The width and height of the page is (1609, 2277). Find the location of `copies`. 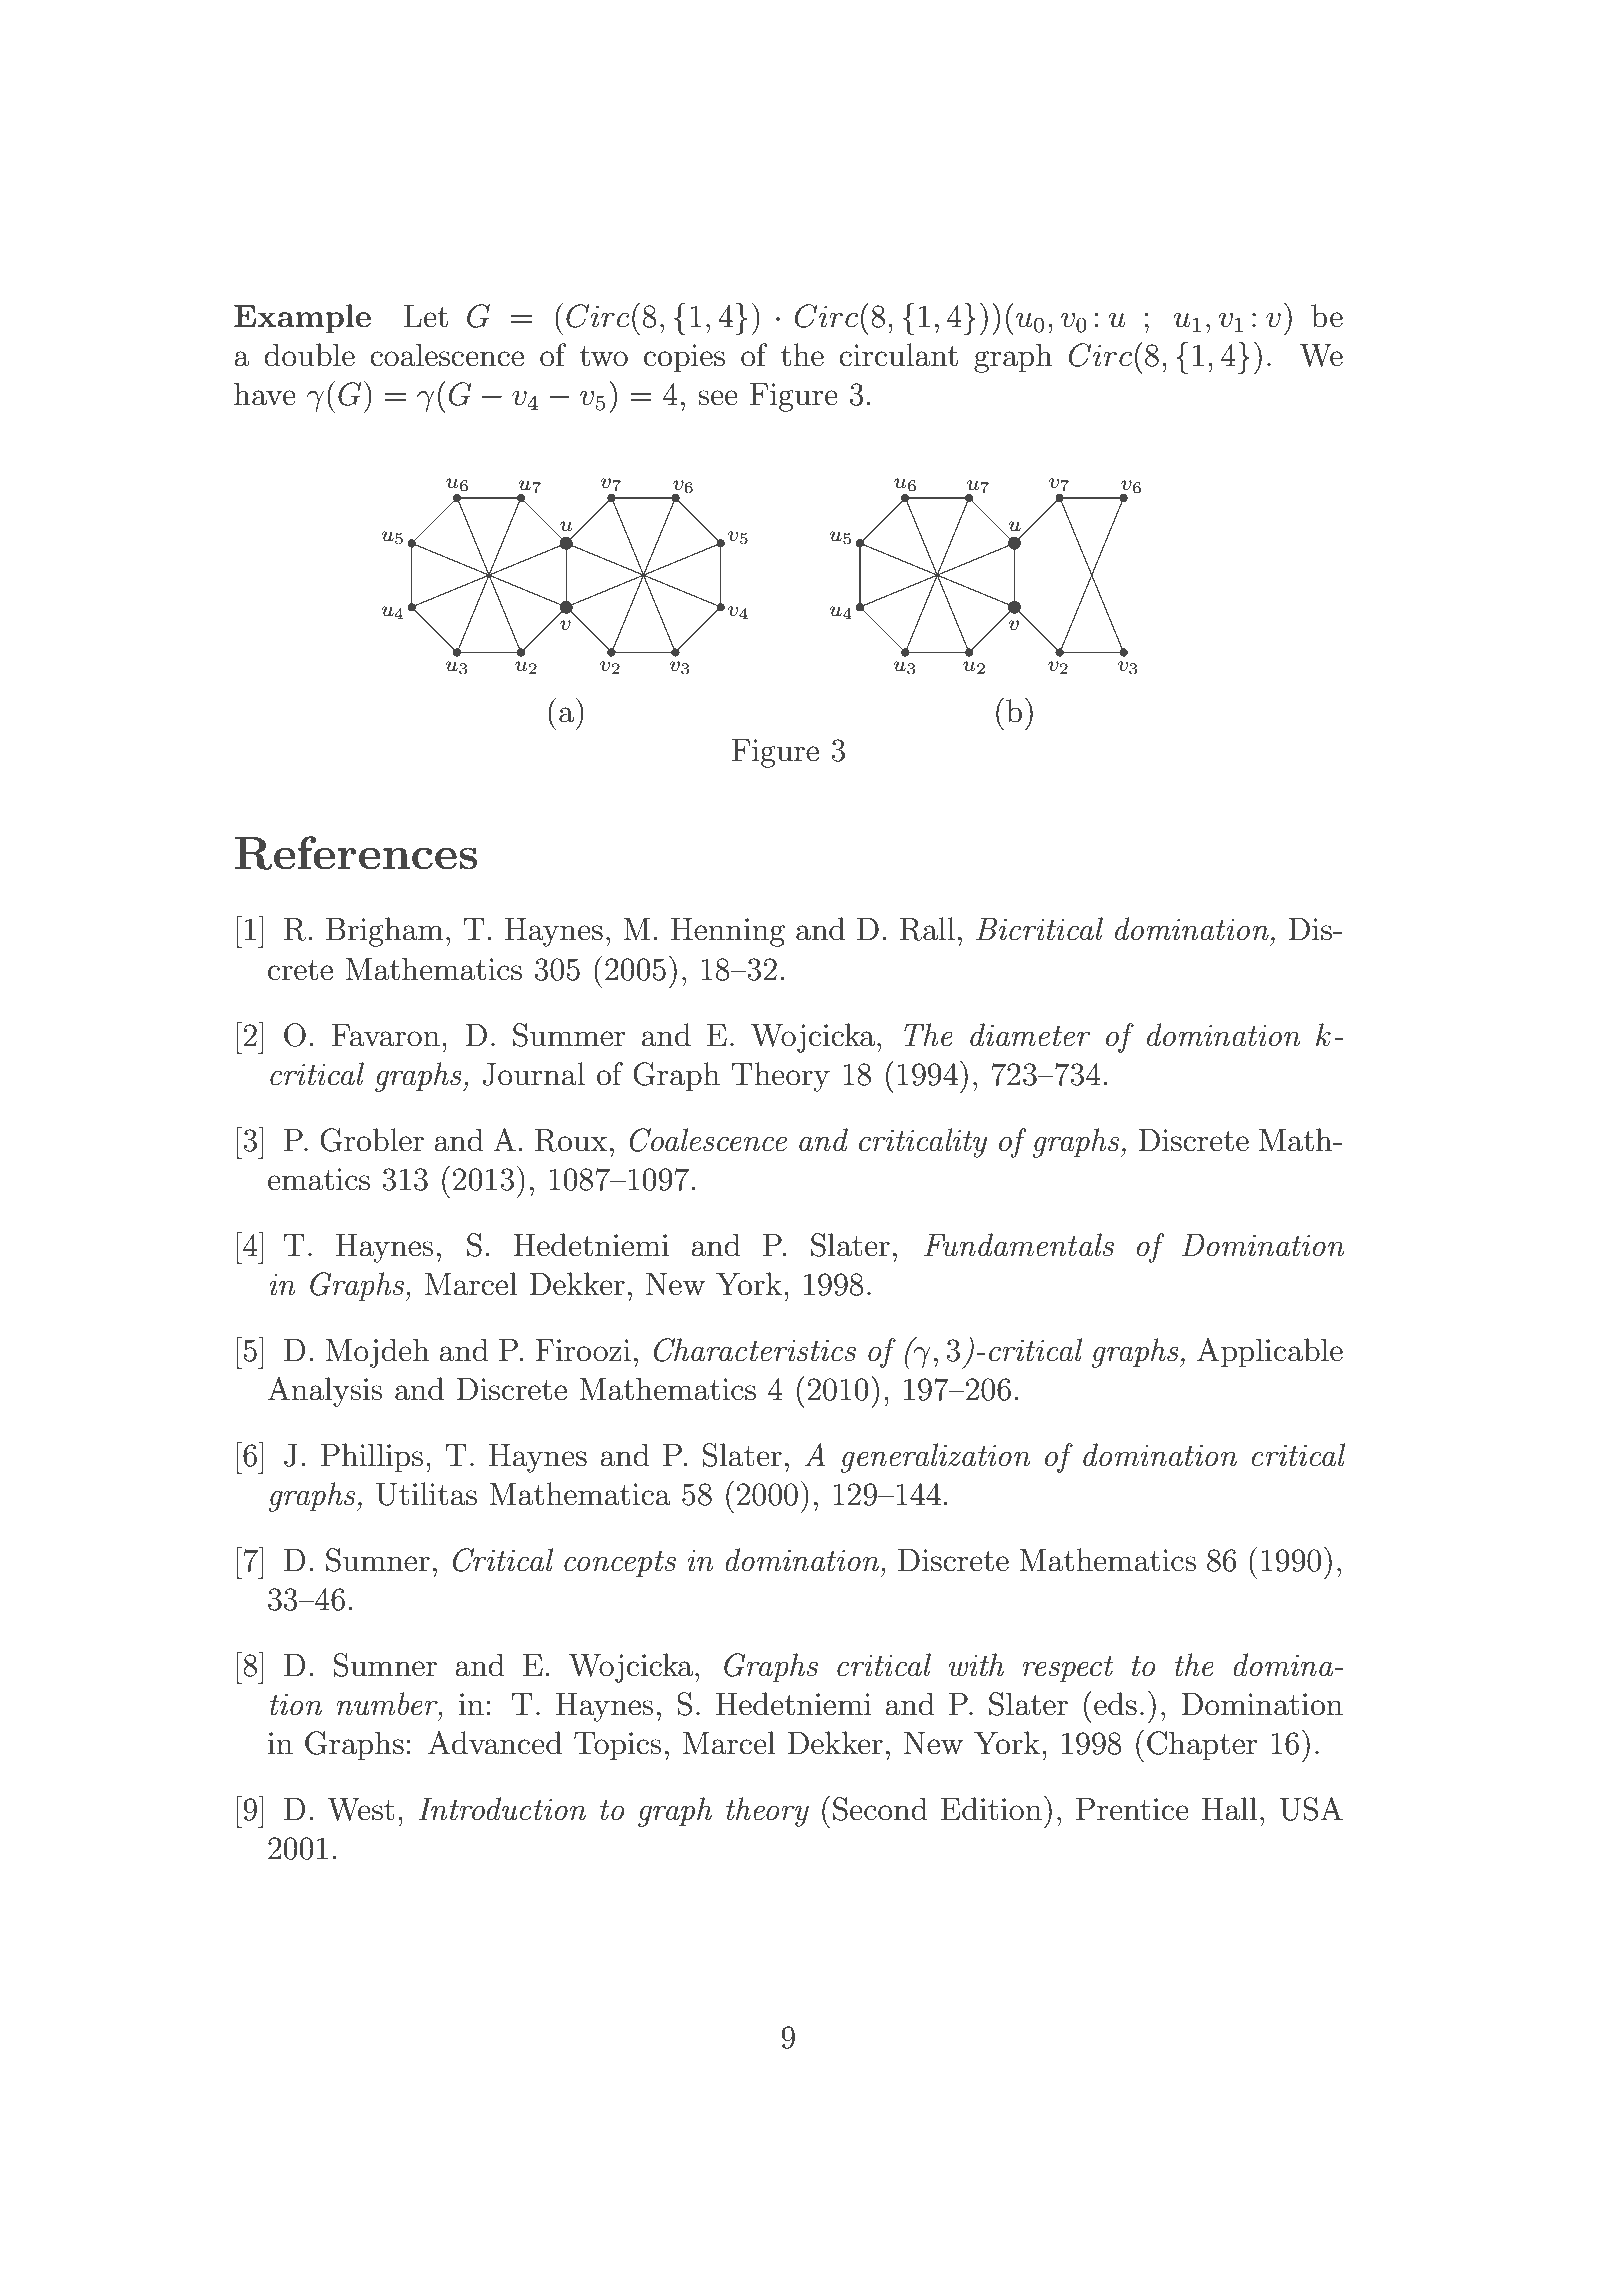

copies is located at coordinates (684, 358).
